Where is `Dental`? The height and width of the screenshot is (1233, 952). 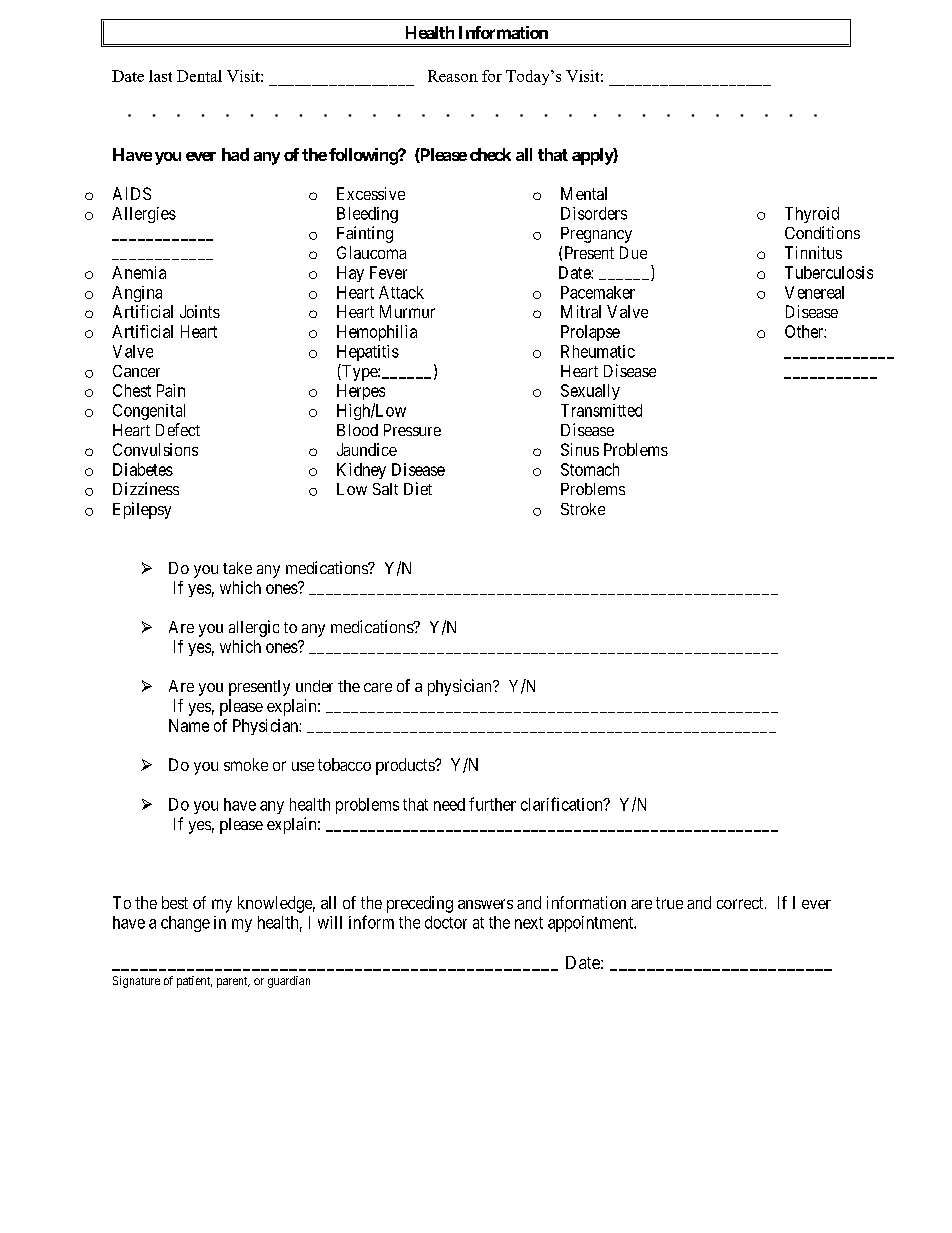 Dental is located at coordinates (199, 76).
